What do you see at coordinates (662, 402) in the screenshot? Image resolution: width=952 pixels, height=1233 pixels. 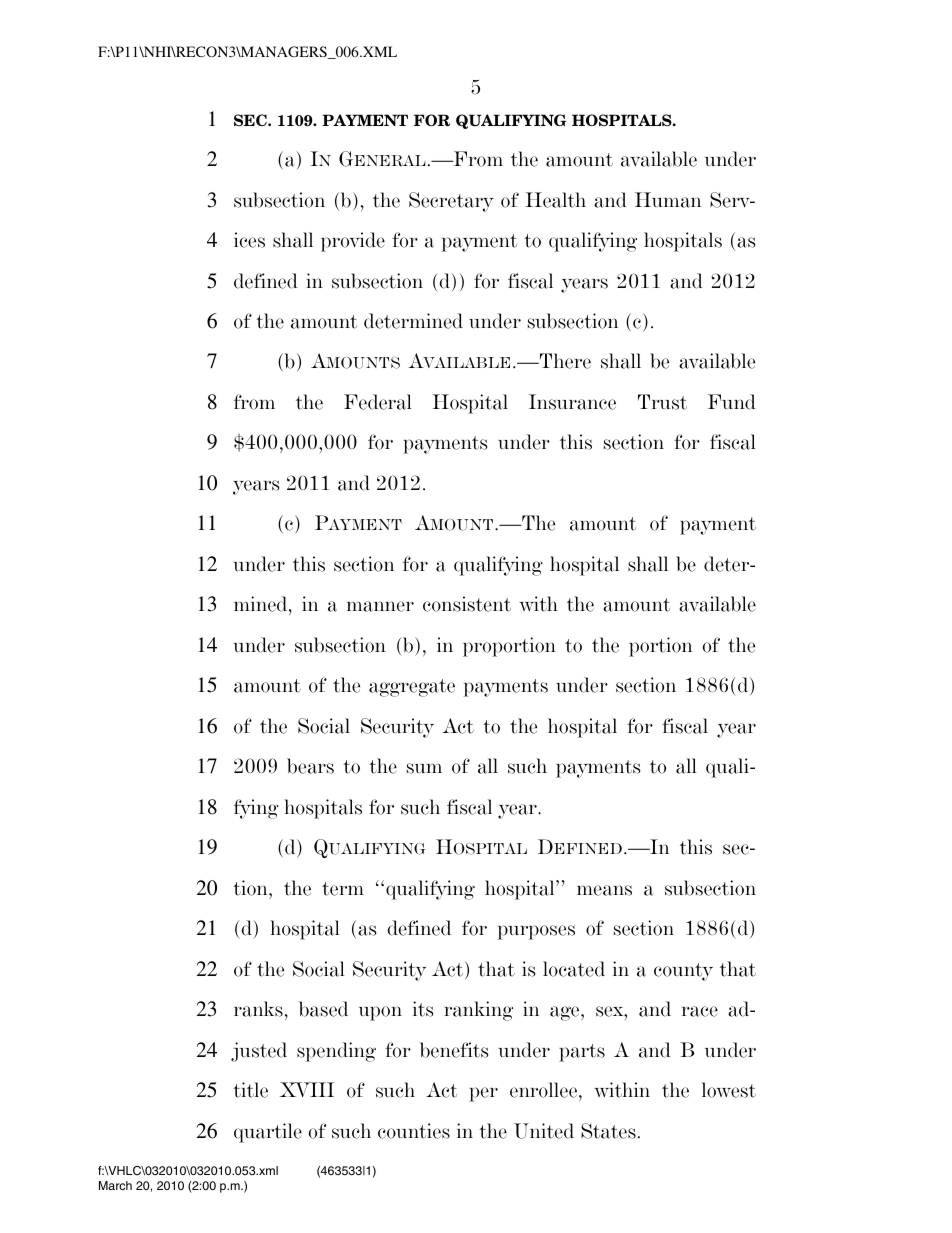 I see `Trust` at bounding box center [662, 402].
